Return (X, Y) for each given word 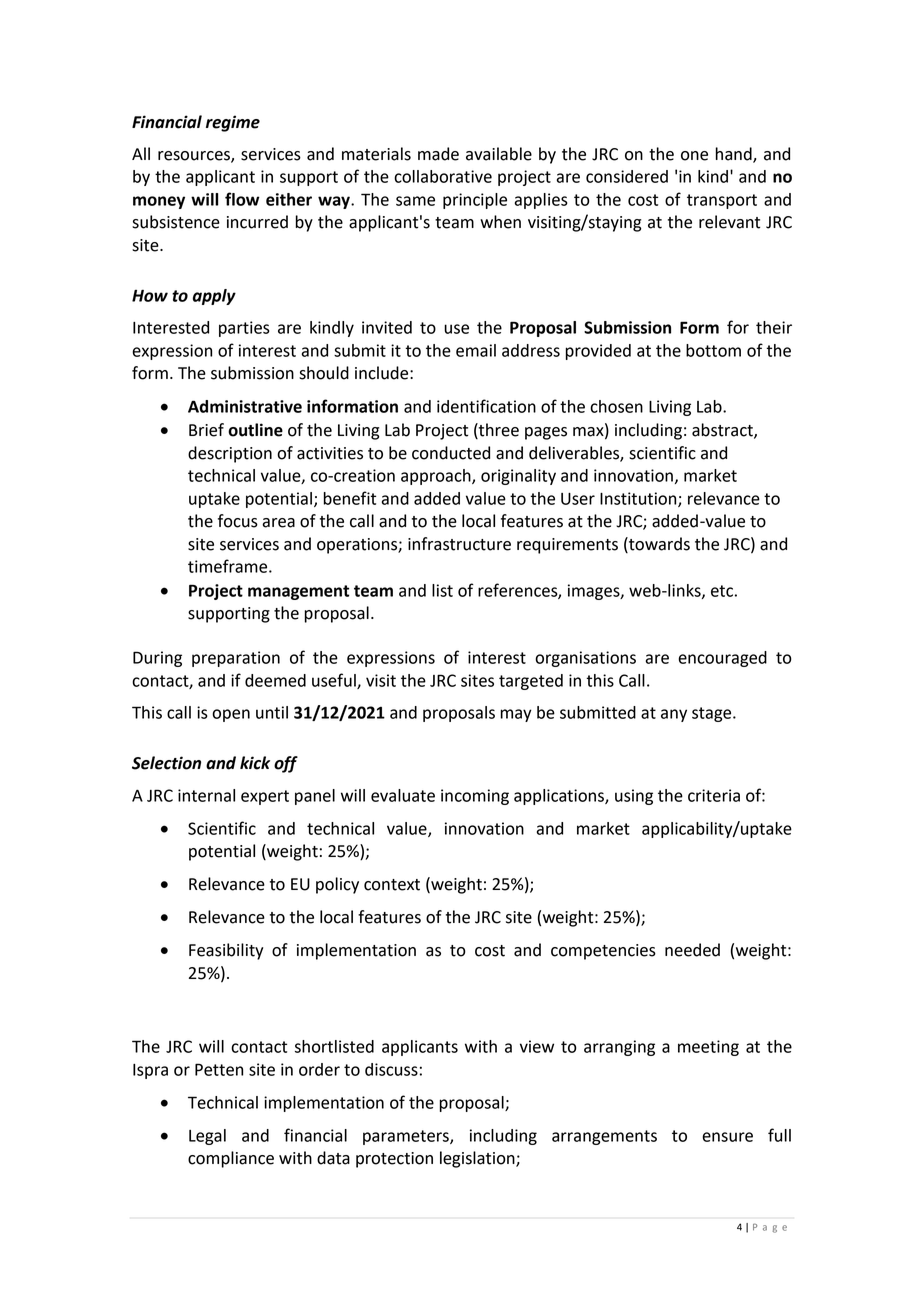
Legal (207, 1137)
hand (735, 155)
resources (195, 157)
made (438, 154)
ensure (727, 1137)
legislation (478, 1159)
